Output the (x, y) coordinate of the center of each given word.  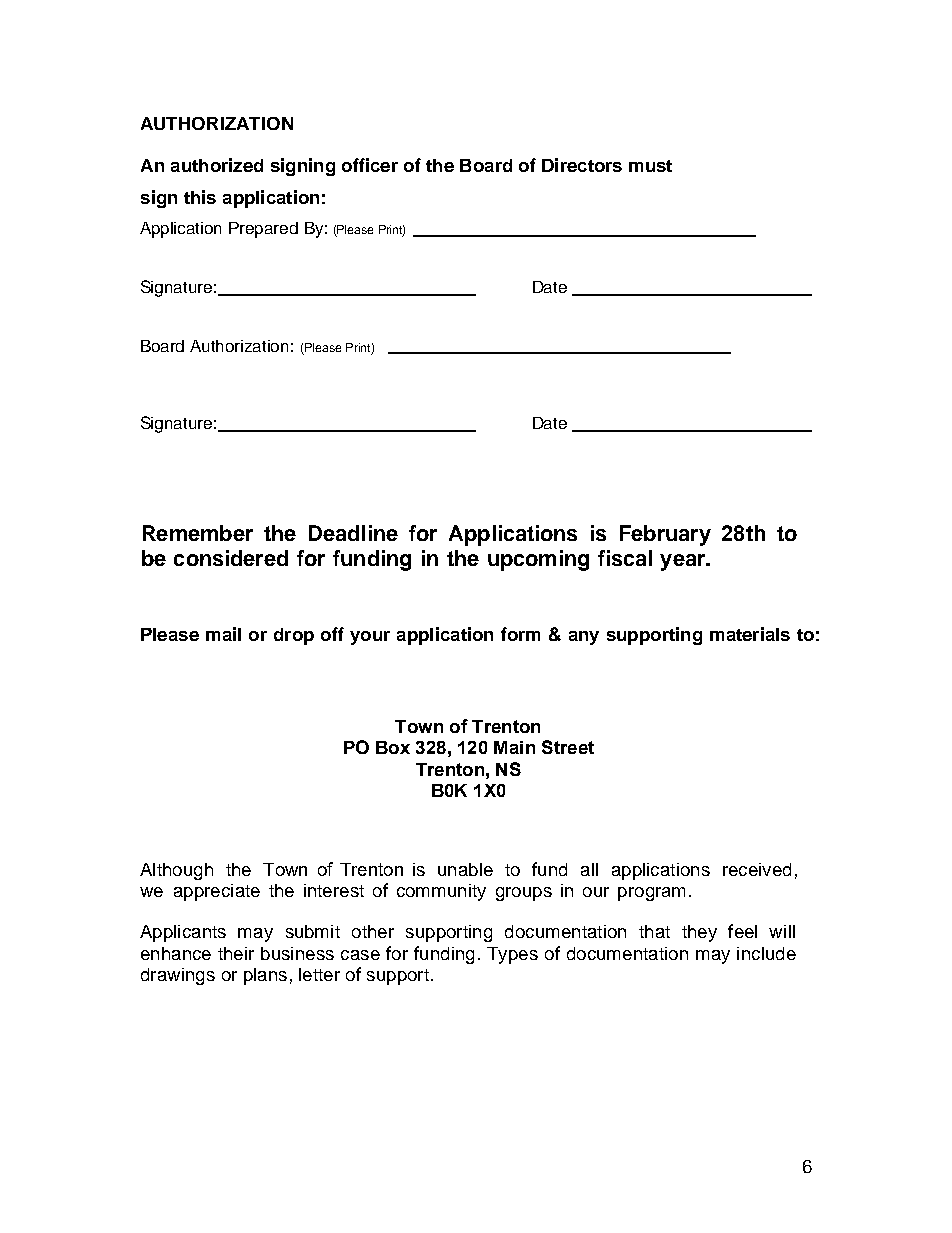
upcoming (538, 560)
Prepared (263, 230)
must (650, 166)
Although (176, 871)
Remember (198, 533)
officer (370, 165)
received (757, 869)
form (520, 634)
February (665, 535)
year (683, 562)
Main (514, 747)
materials (750, 634)
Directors (582, 165)
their (236, 953)
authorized (217, 165)
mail (223, 634)
